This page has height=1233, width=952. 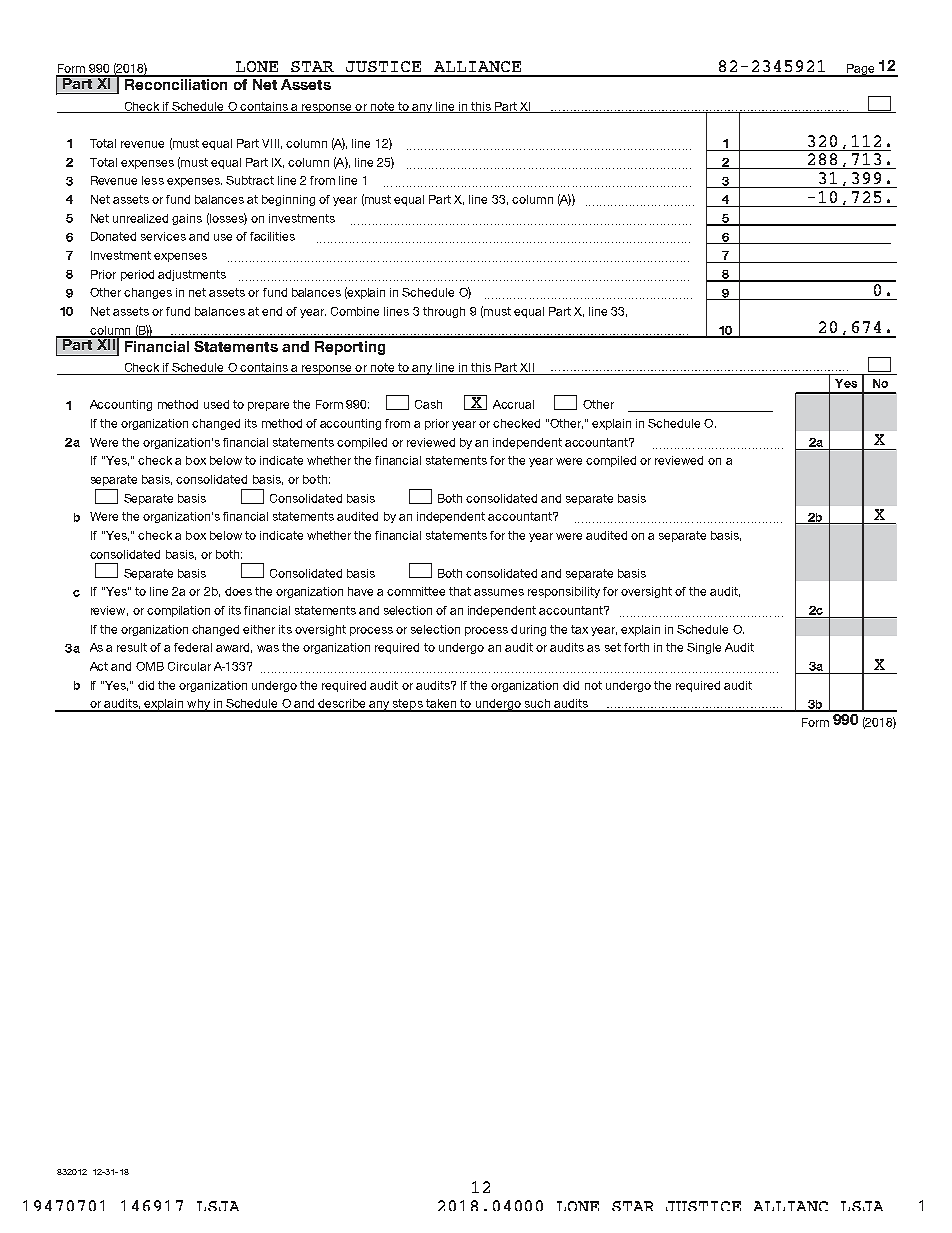 What do you see at coordinates (216, 404) in the page?
I see `used` at bounding box center [216, 404].
